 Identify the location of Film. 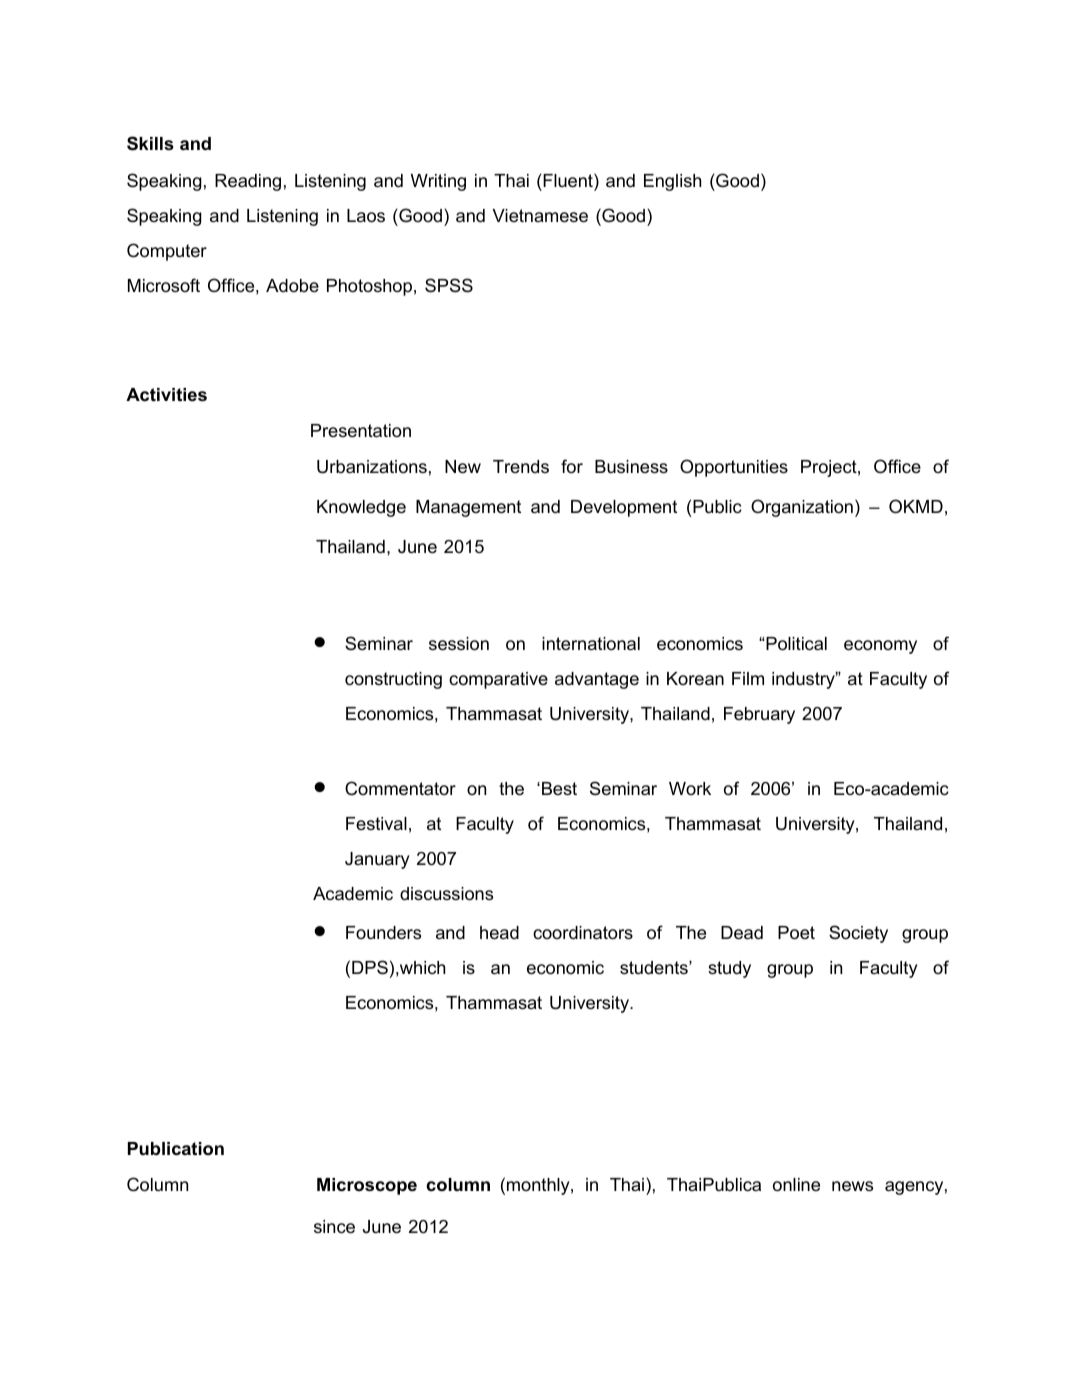
(748, 678).
